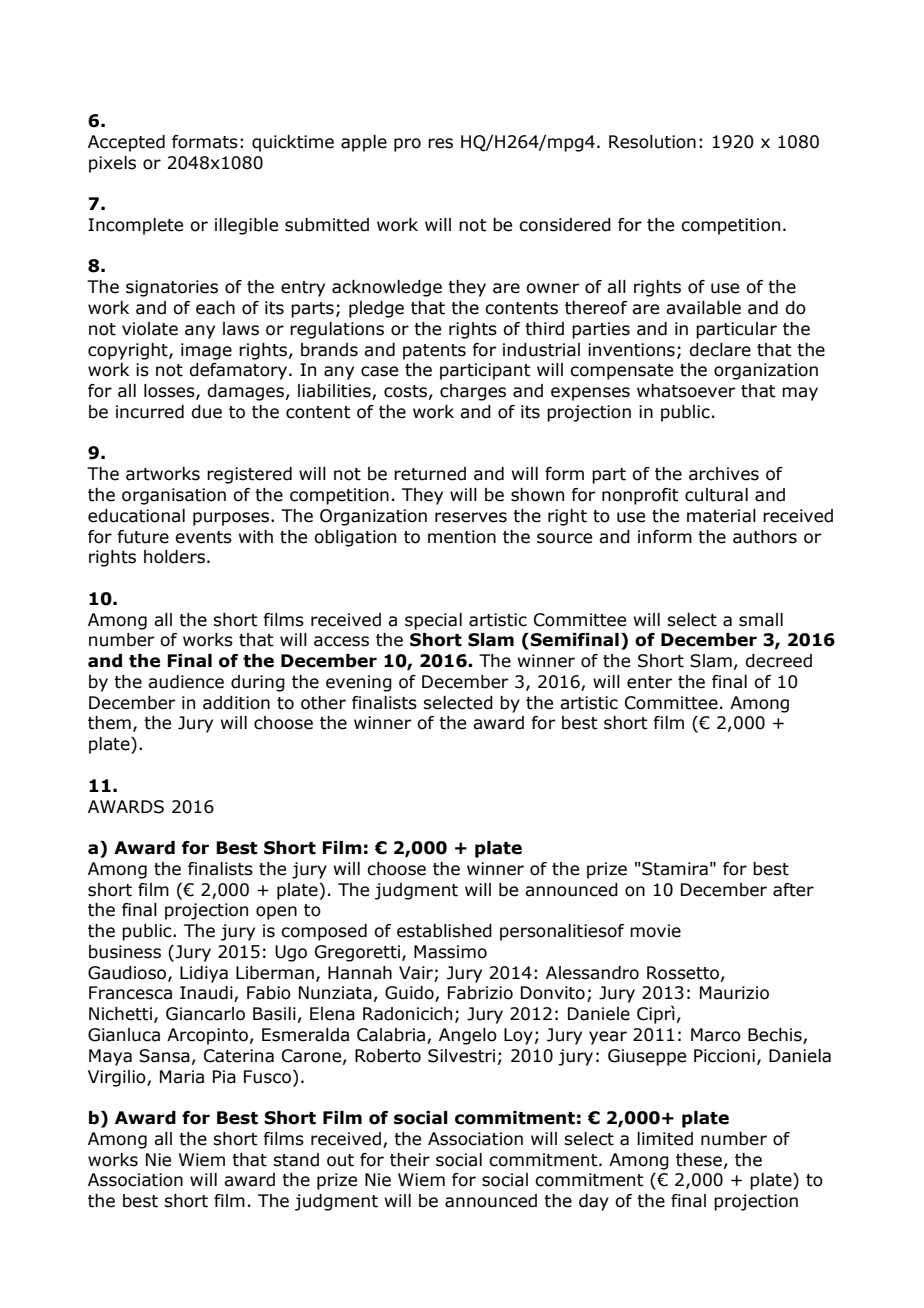 This screenshot has height=1308, width=924. What do you see at coordinates (699, 1160) in the screenshot?
I see `these` at bounding box center [699, 1160].
